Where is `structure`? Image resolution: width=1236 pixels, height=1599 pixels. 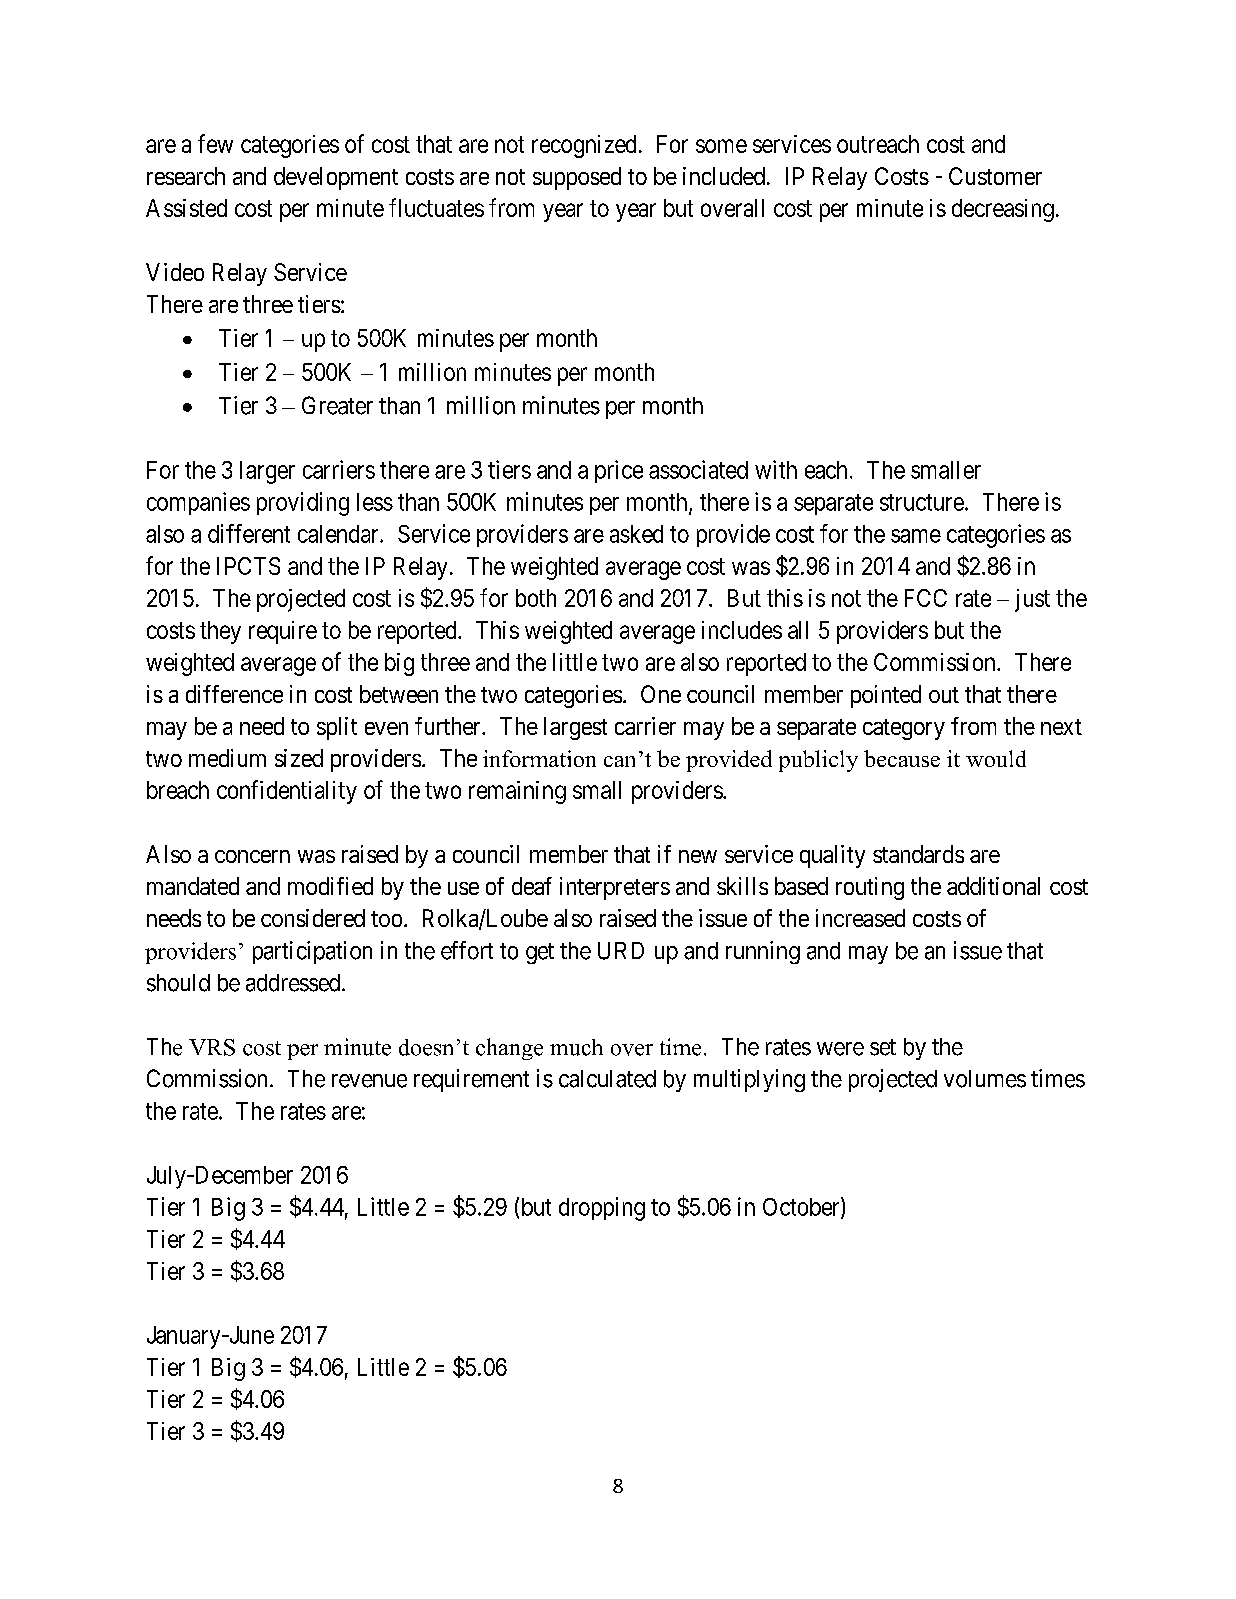 structure is located at coordinates (922, 502).
